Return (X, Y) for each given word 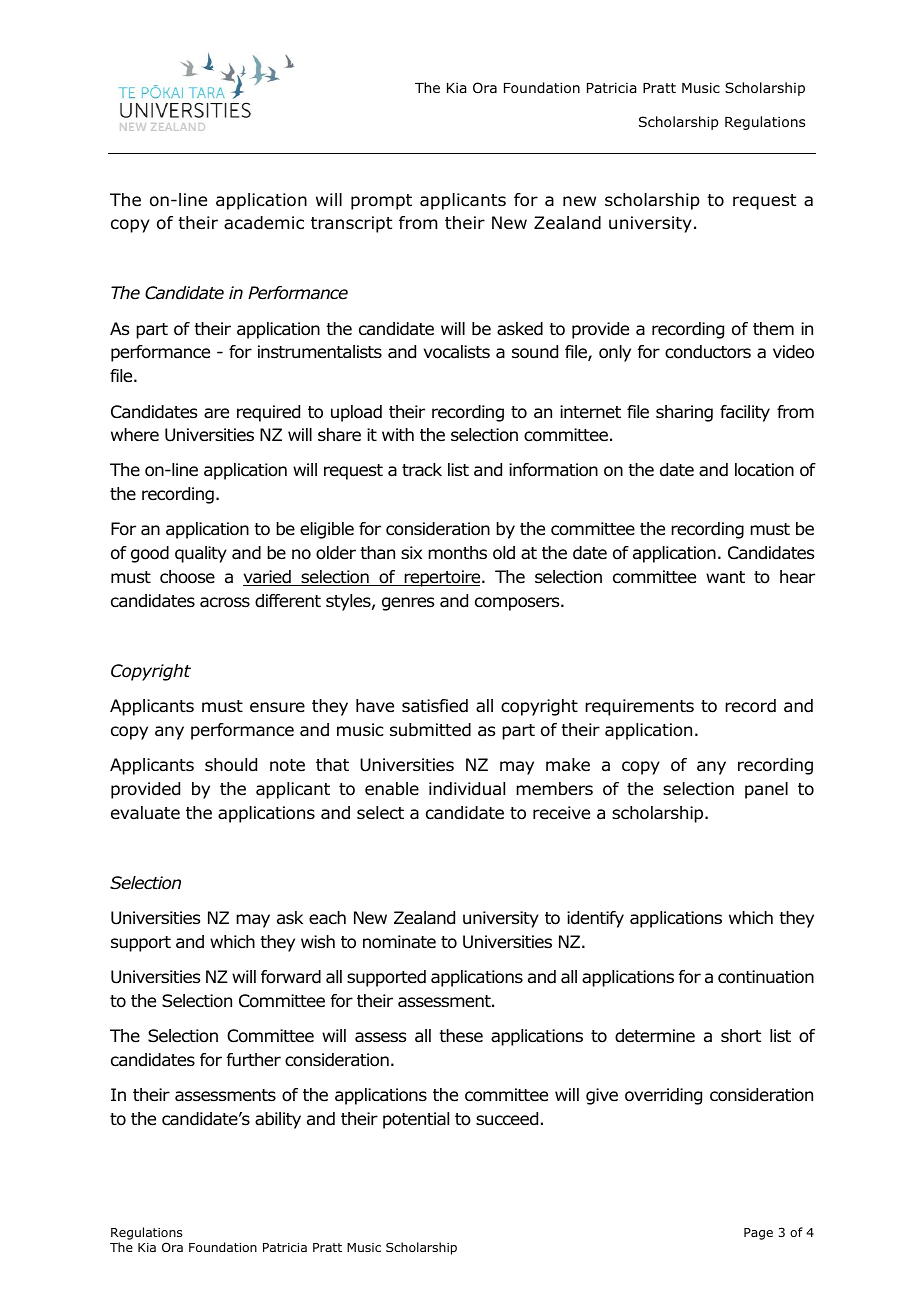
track (422, 470)
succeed (507, 1119)
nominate (399, 942)
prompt (381, 202)
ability (278, 1120)
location (764, 470)
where (135, 434)
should (231, 765)
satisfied (435, 706)
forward (291, 977)
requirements (639, 707)
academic (264, 223)
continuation (766, 977)
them (773, 329)
